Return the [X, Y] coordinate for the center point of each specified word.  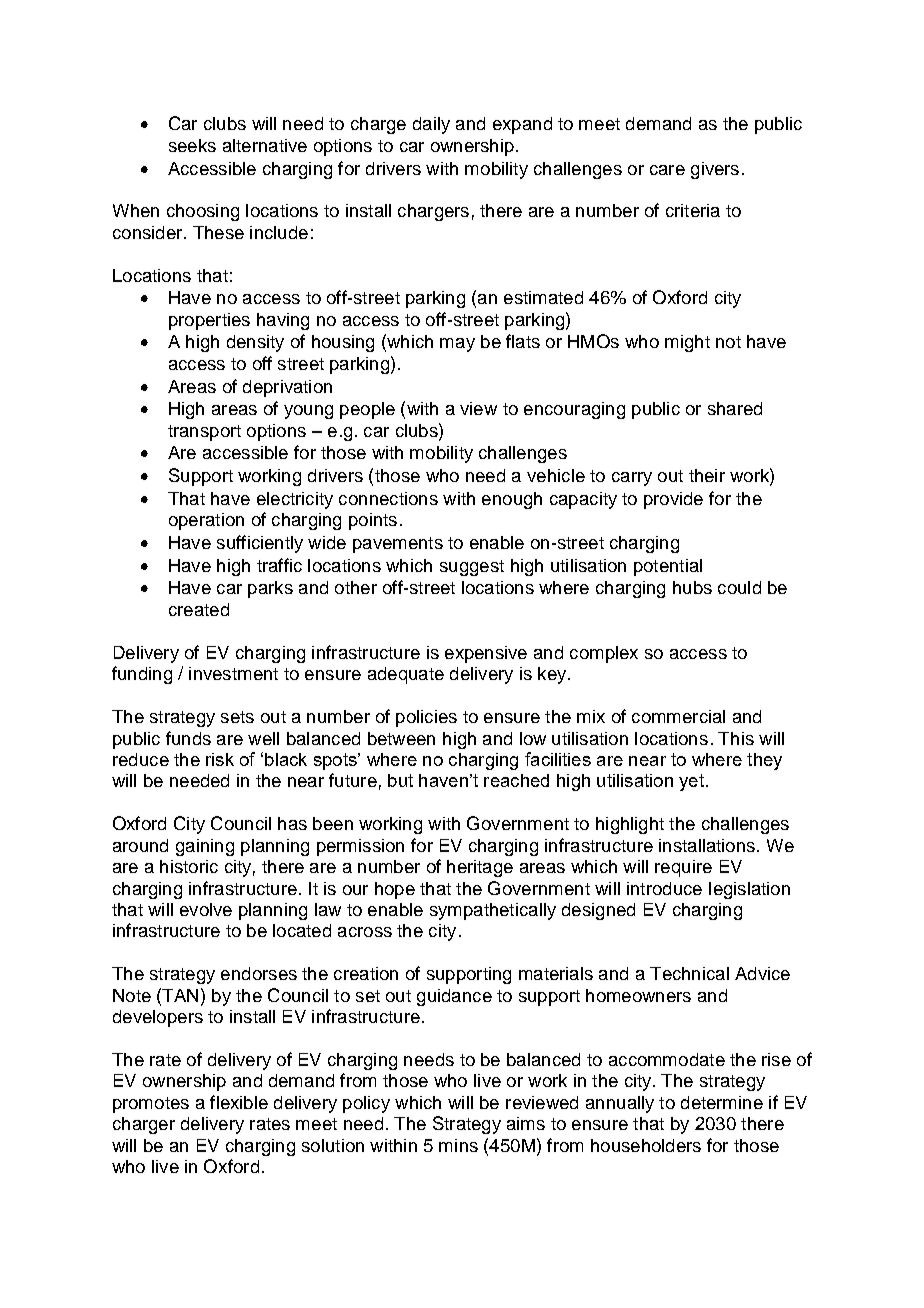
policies [426, 718]
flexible [239, 1102]
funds [188, 738]
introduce [664, 888]
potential [668, 567]
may [457, 345]
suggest [472, 568]
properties [209, 321]
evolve [206, 909]
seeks [192, 145]
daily [431, 125]
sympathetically [493, 911]
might [687, 343]
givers [715, 170]
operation [206, 521]
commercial [678, 716]
